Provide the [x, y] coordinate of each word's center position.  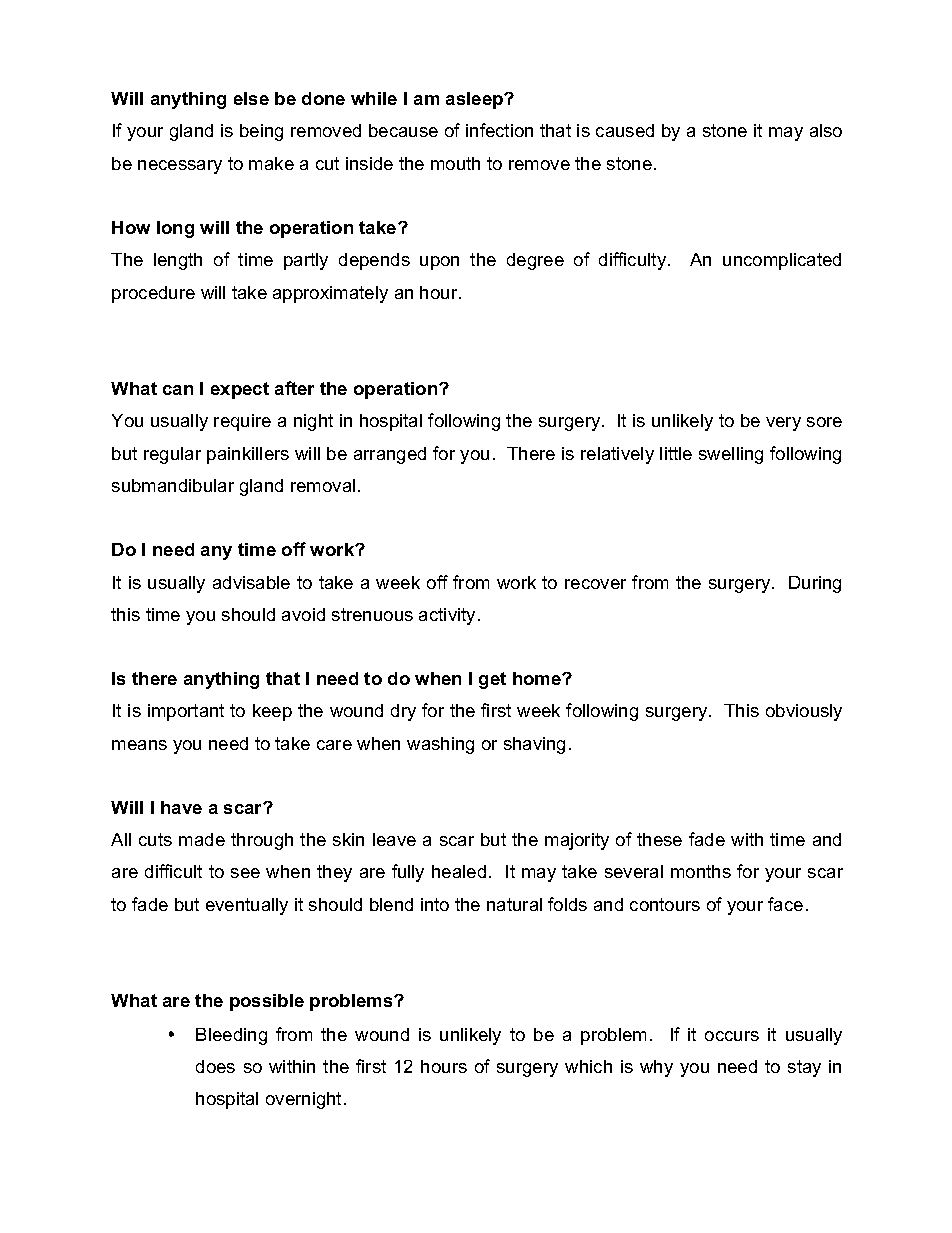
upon [439, 263]
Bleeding [231, 1036]
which [588, 1066]
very [783, 424]
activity [447, 616]
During [815, 584]
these [659, 839]
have [181, 807]
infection [499, 130]
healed [459, 871]
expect [240, 390]
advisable [251, 582]
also [826, 130]
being [261, 132]
